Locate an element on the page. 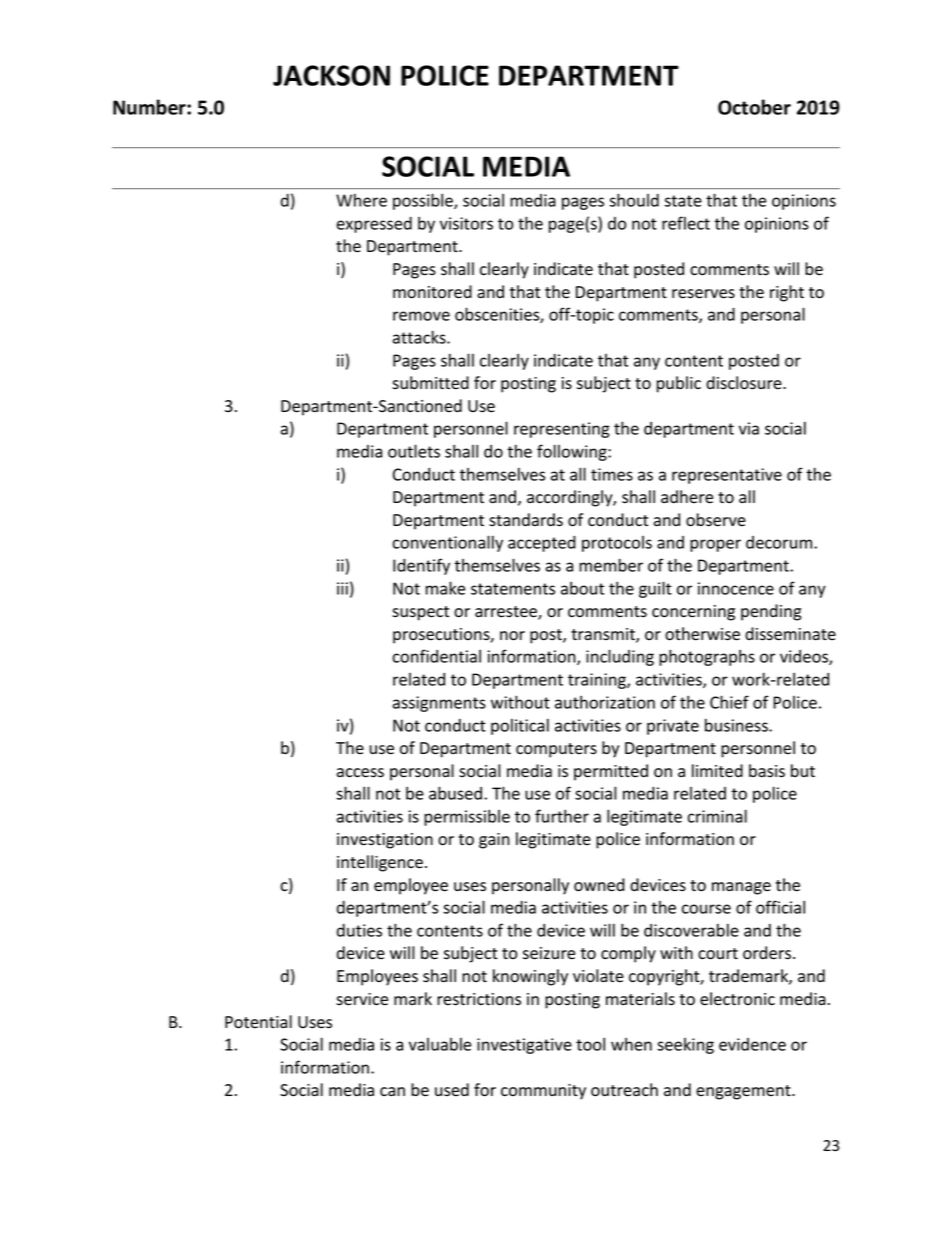 Image resolution: width=952 pixels, height=1233 pixels. can is located at coordinates (392, 1091).
